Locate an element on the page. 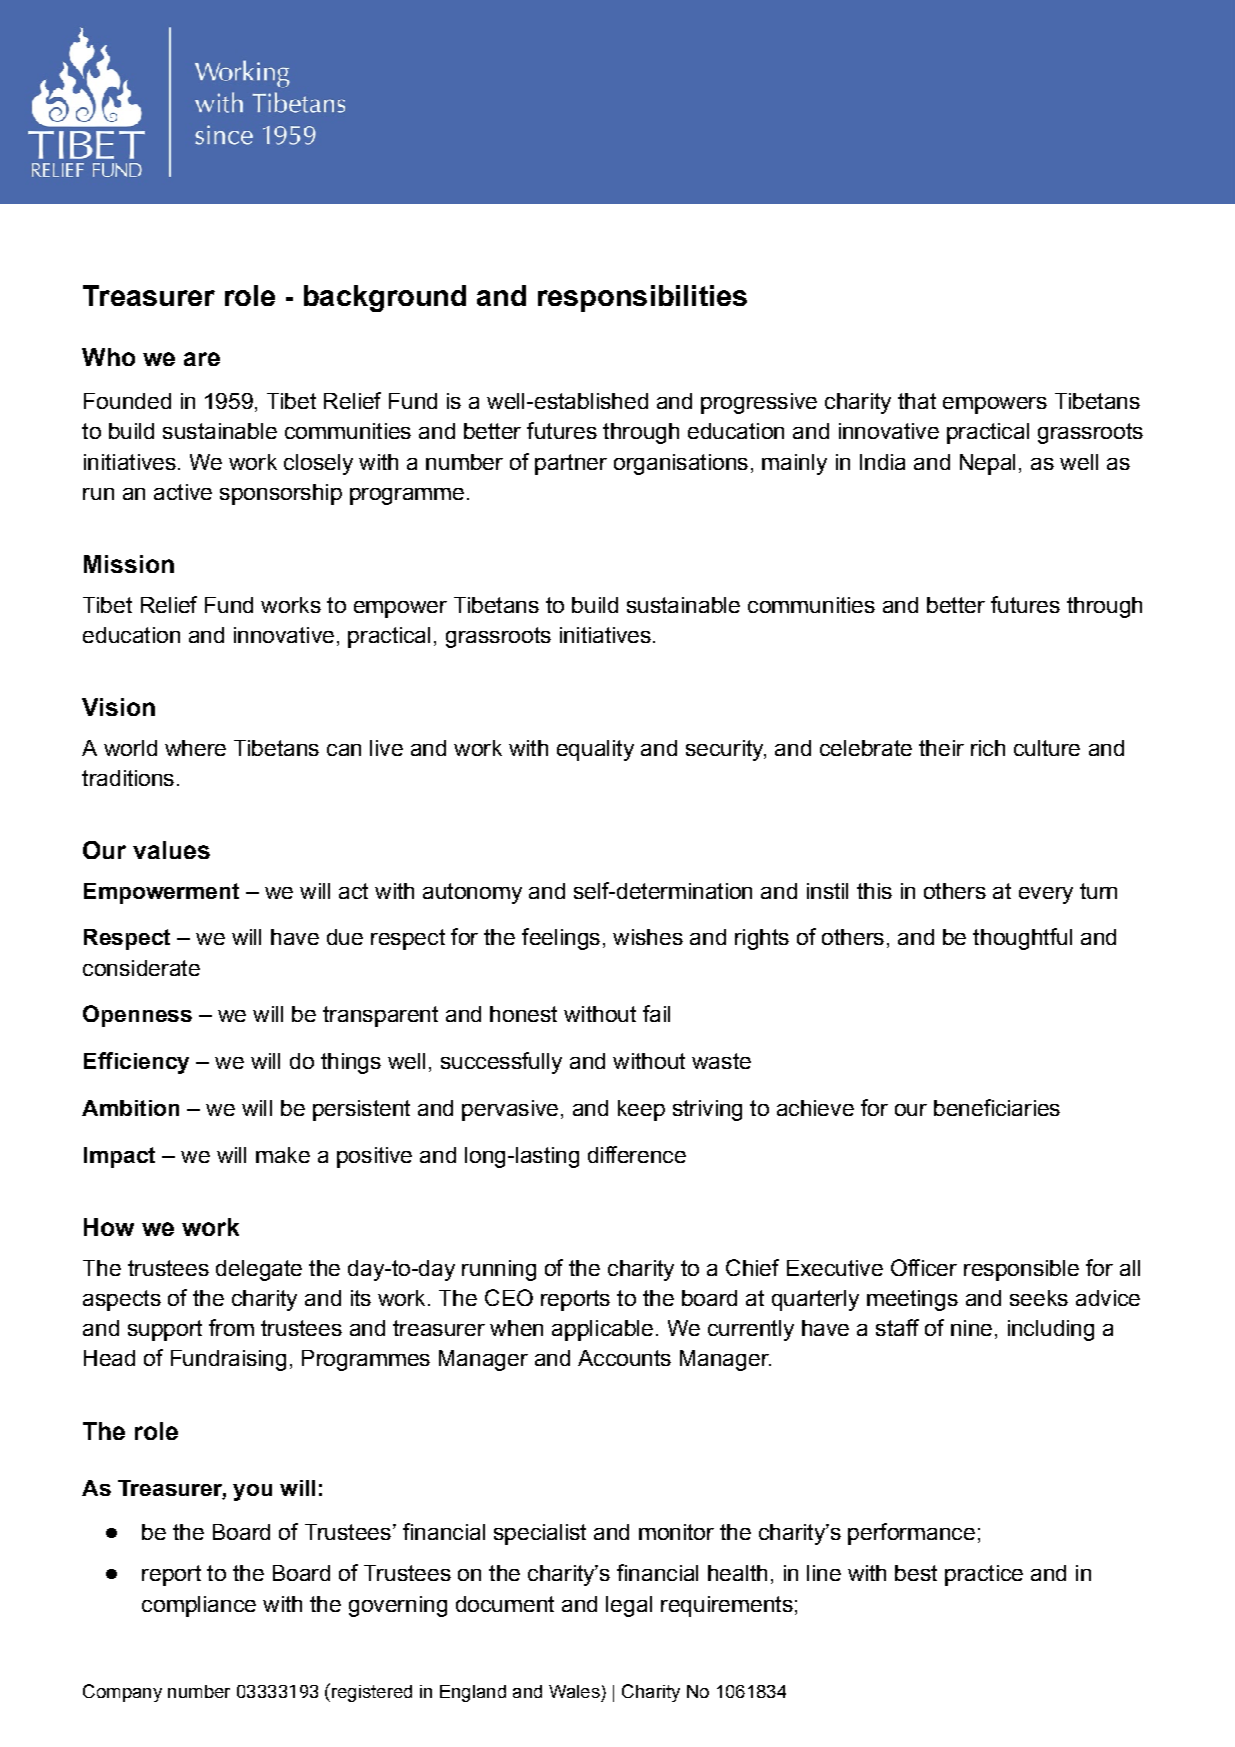 Image resolution: width=1235 pixels, height=1747 pixels. responsibilities is located at coordinates (642, 298).
